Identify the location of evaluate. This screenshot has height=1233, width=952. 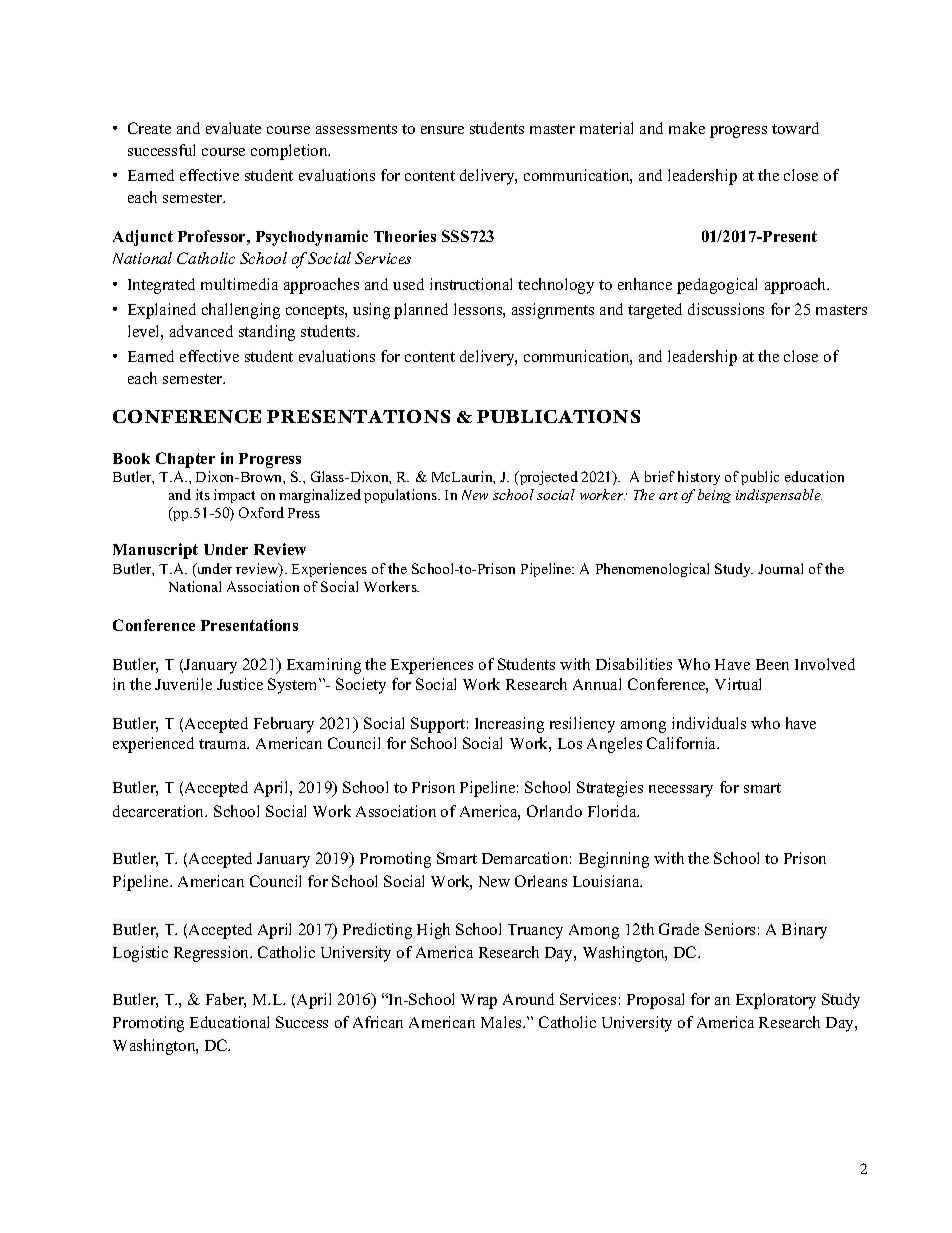
(233, 128).
